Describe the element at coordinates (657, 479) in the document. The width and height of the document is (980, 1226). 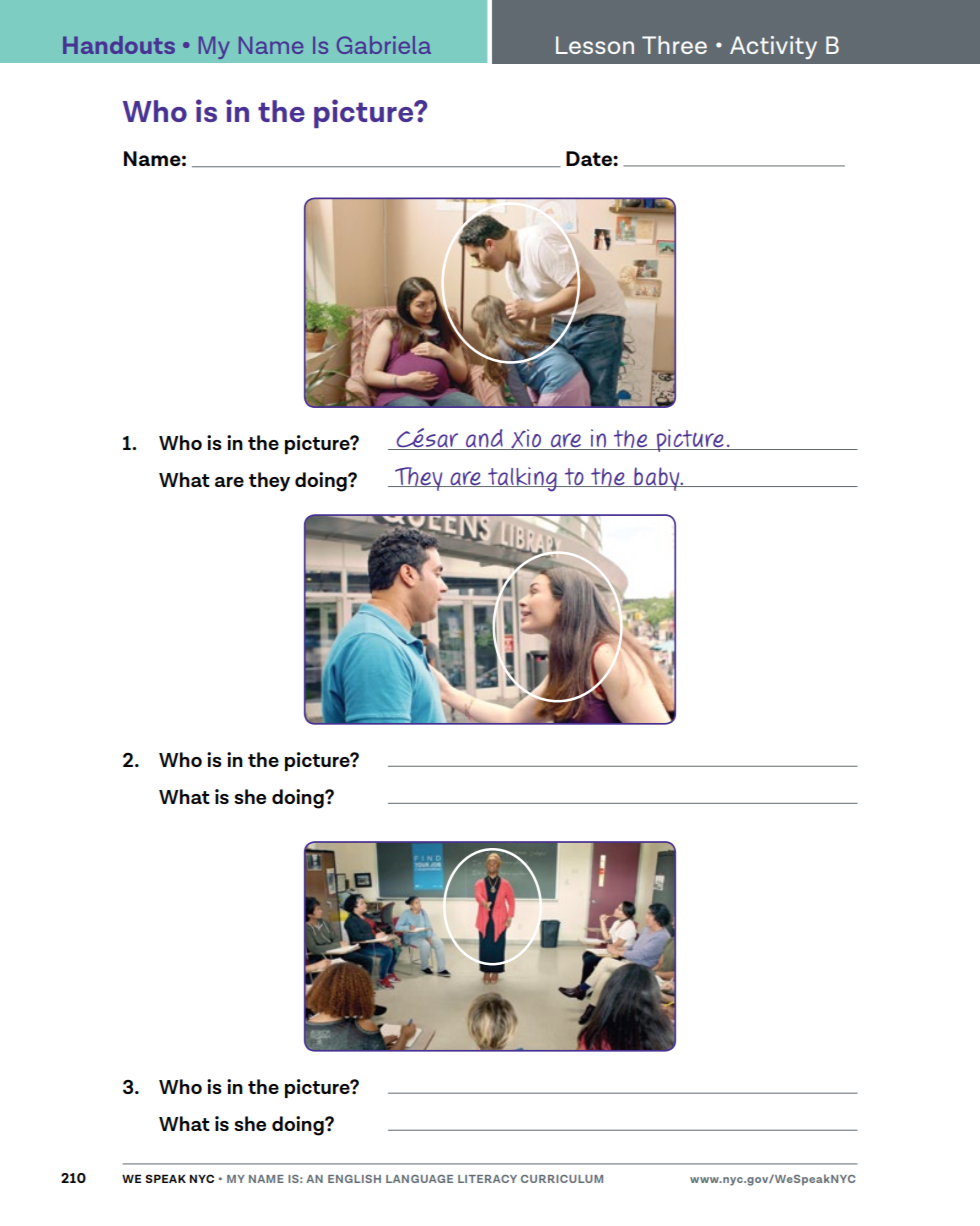
I see `baby` at that location.
